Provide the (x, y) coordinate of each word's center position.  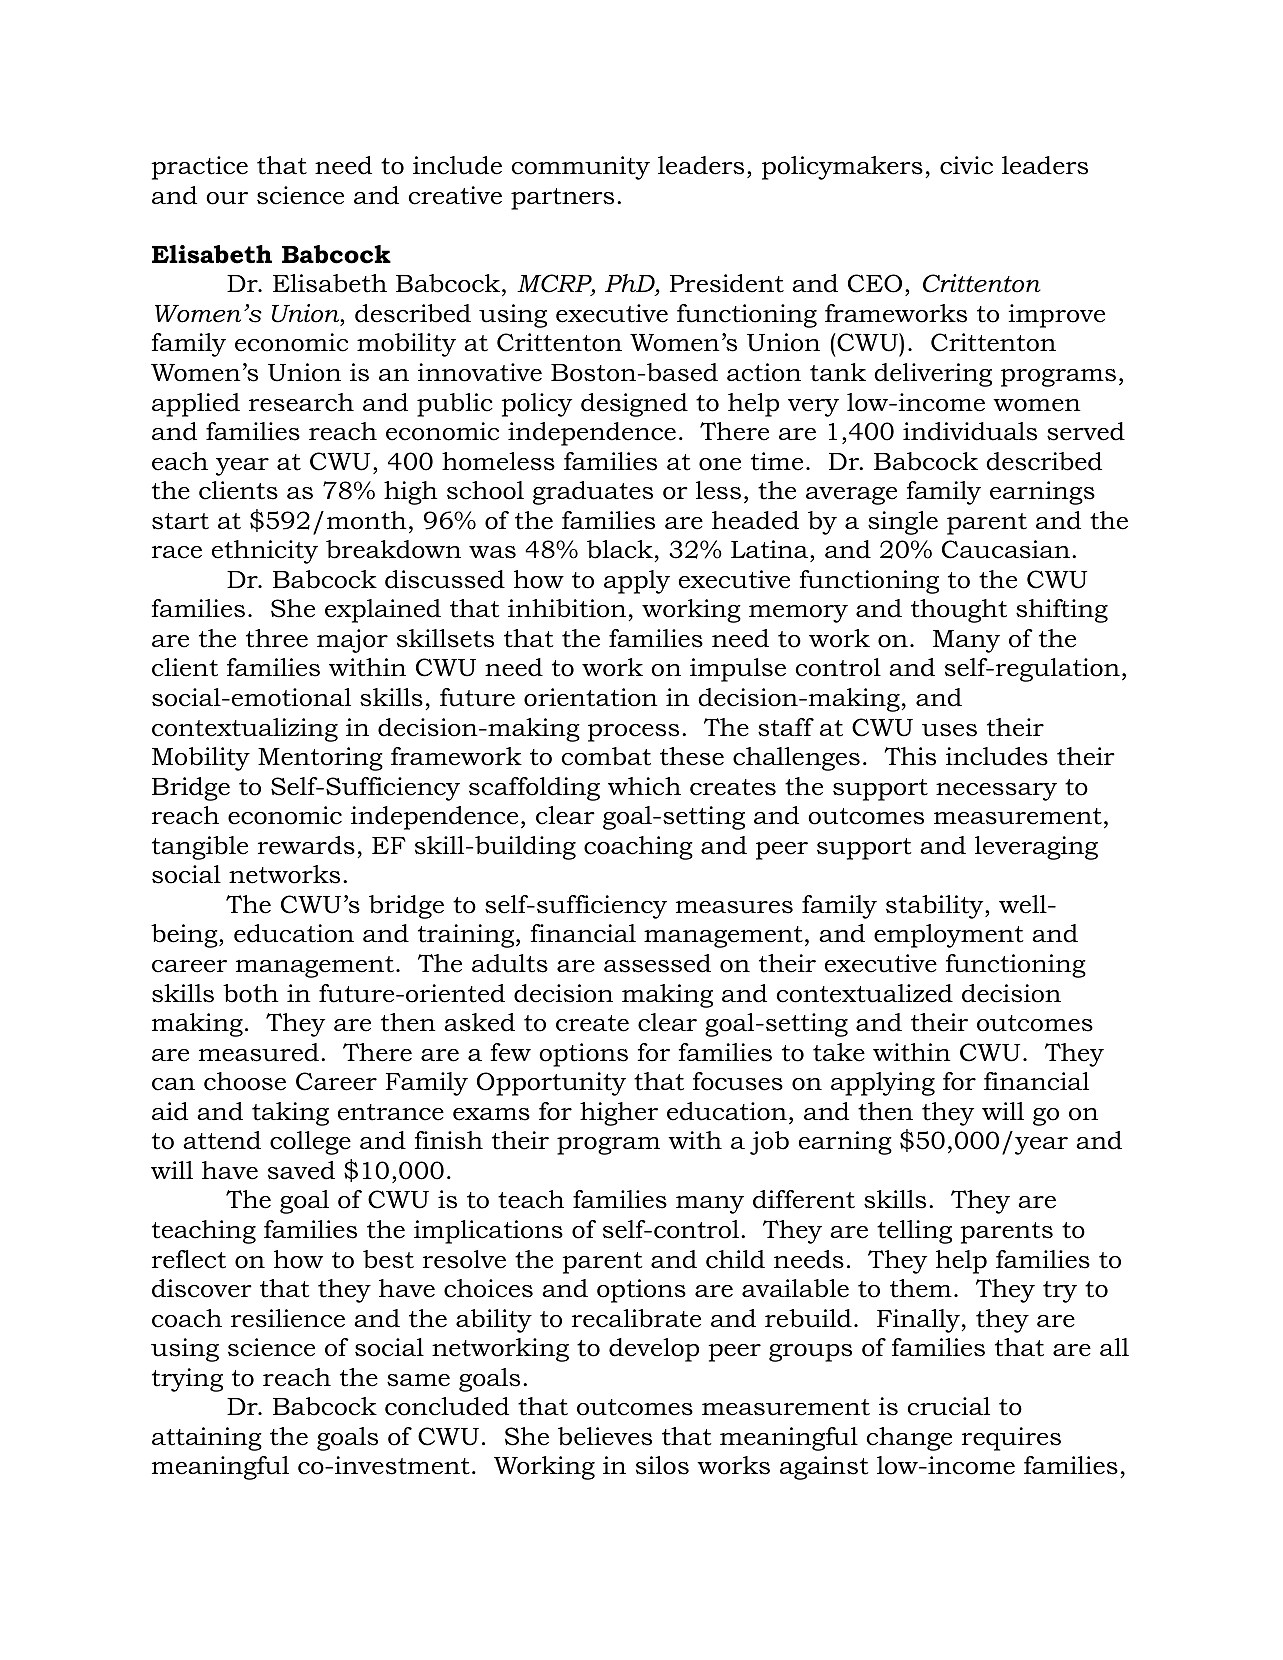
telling (914, 1232)
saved (301, 1170)
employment (949, 936)
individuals (970, 431)
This (910, 756)
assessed (657, 963)
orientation (591, 697)
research (301, 402)
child (735, 1259)
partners (562, 199)
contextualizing (245, 730)
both (251, 993)
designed (634, 405)
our (227, 198)
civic (966, 165)
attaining (207, 1439)
